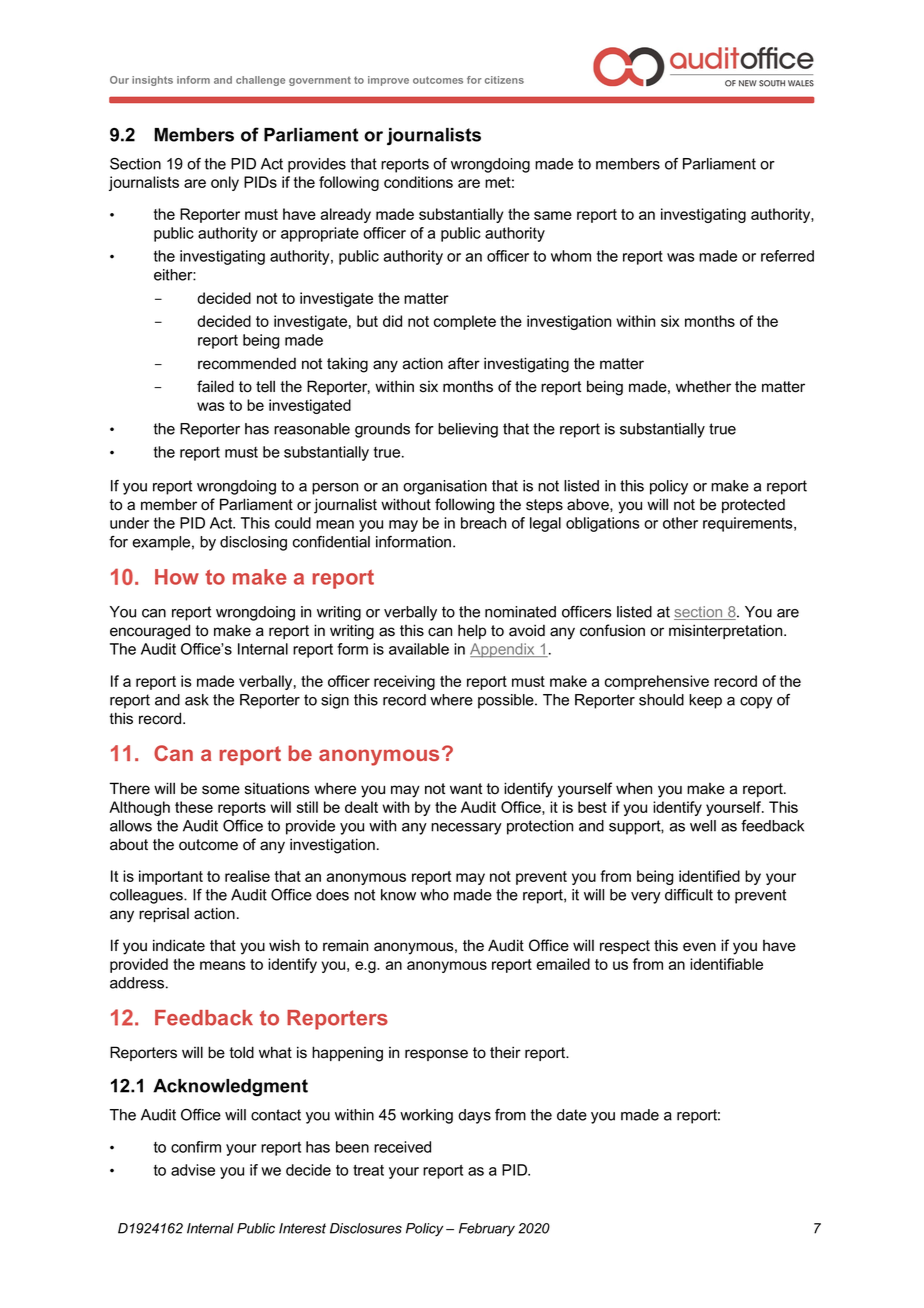 The width and height of the screenshot is (924, 1308). Describe the element at coordinates (787, 256) in the screenshot. I see `referred` at that location.
